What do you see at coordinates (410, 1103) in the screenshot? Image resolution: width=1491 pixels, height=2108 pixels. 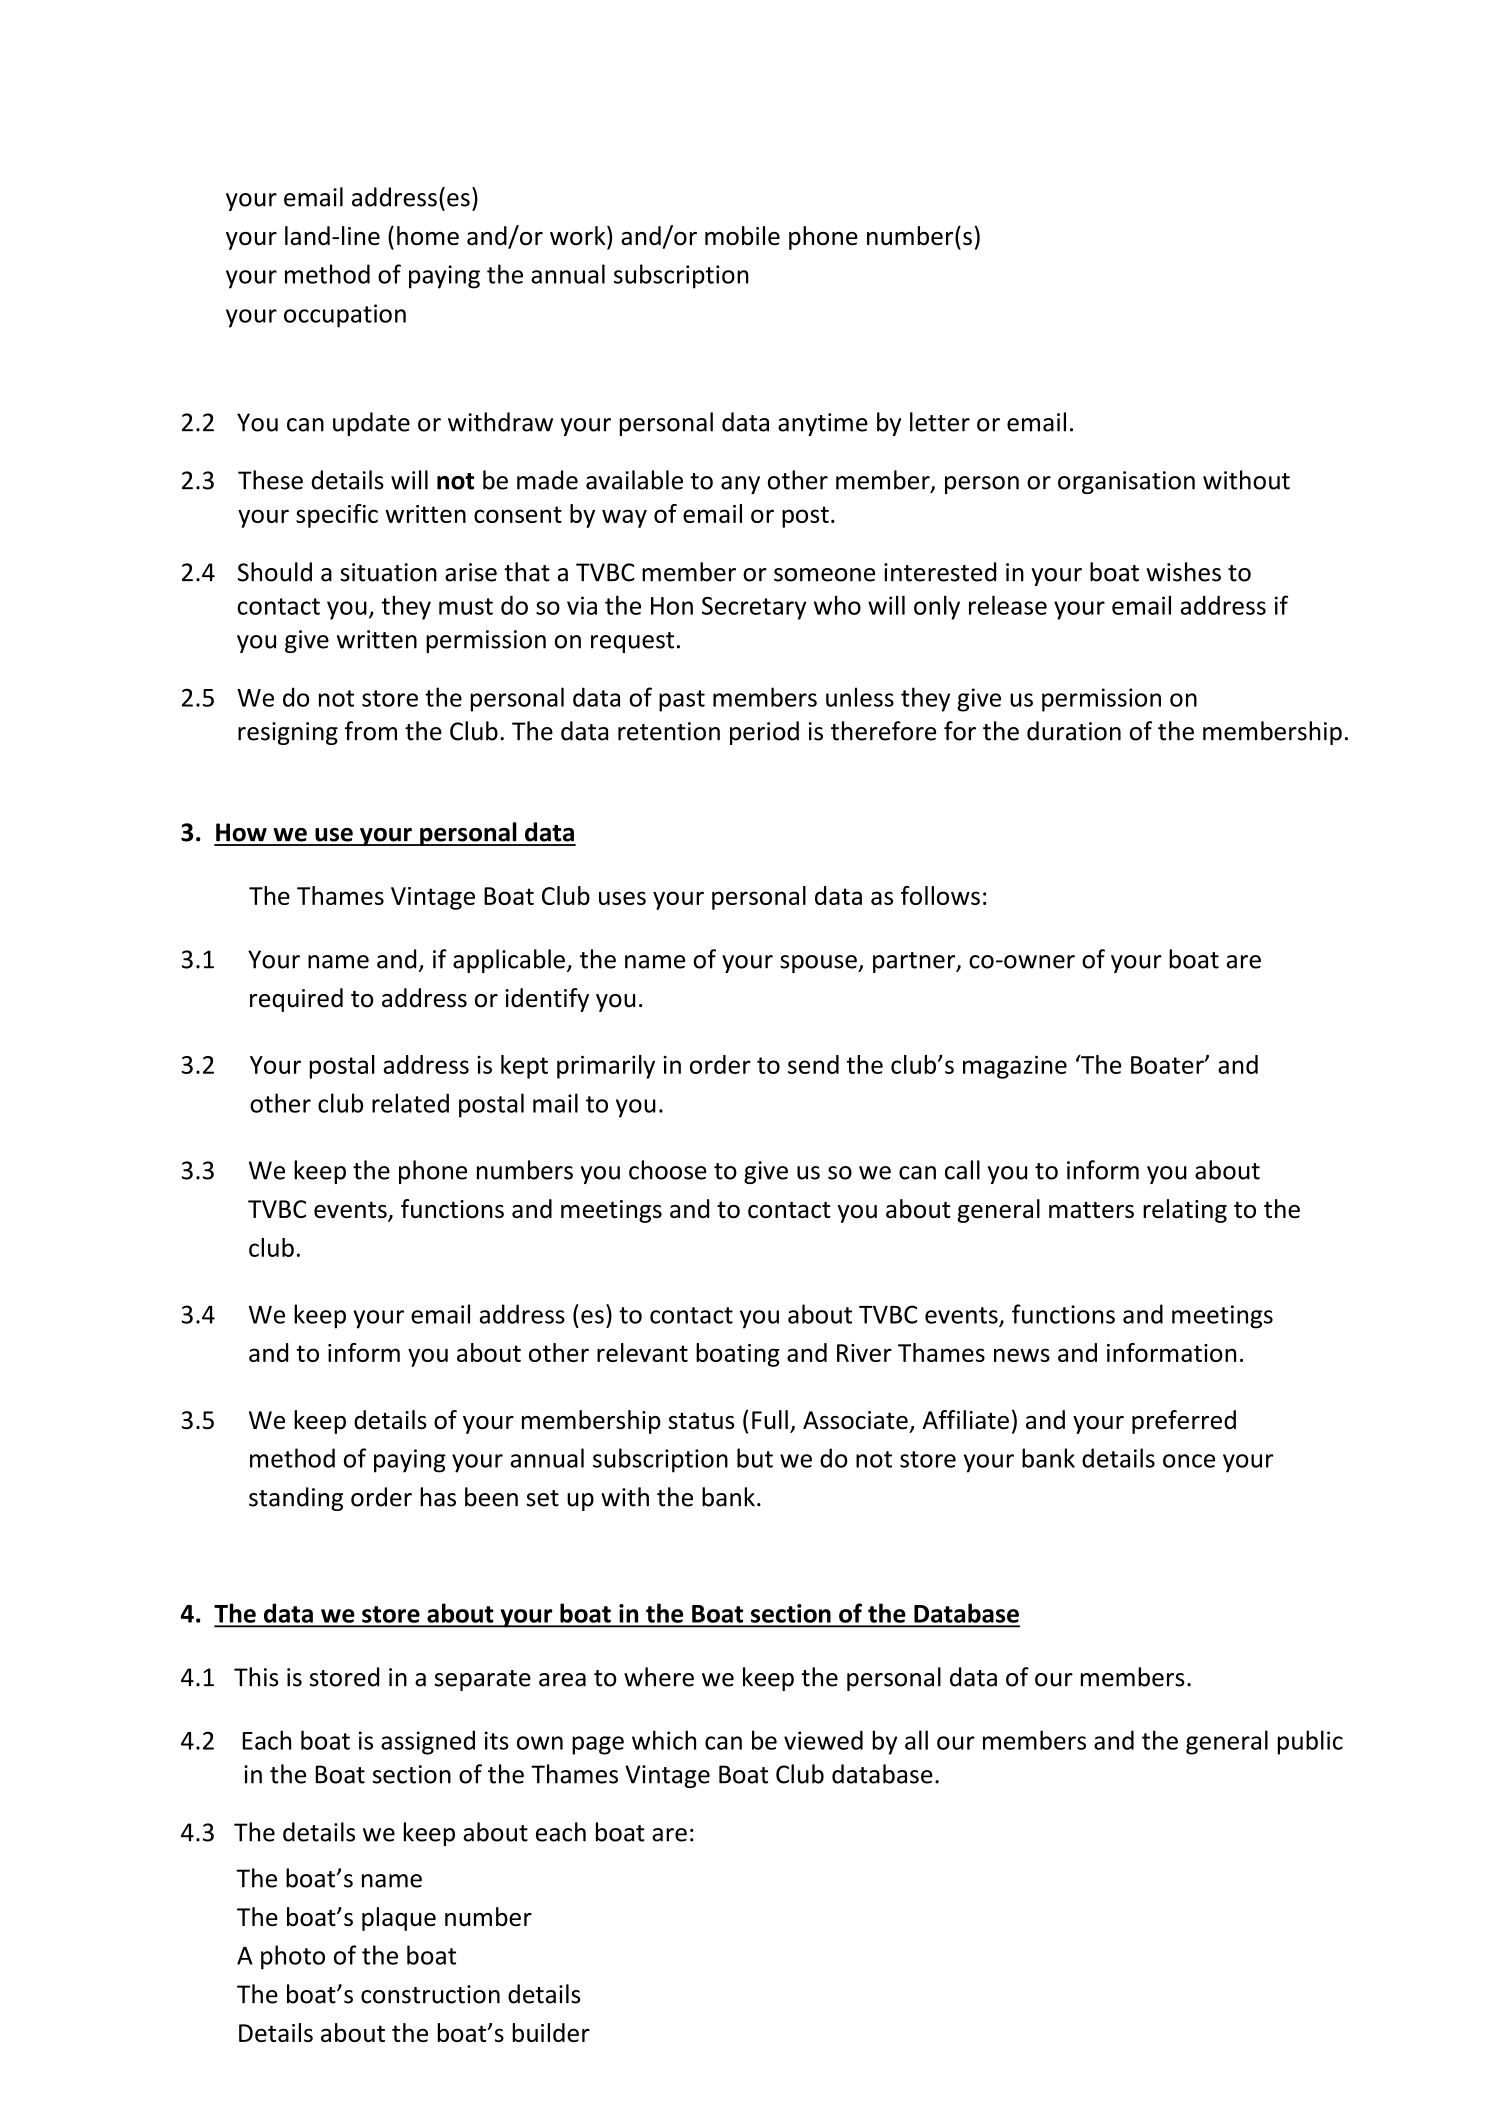 I see `related` at bounding box center [410, 1103].
